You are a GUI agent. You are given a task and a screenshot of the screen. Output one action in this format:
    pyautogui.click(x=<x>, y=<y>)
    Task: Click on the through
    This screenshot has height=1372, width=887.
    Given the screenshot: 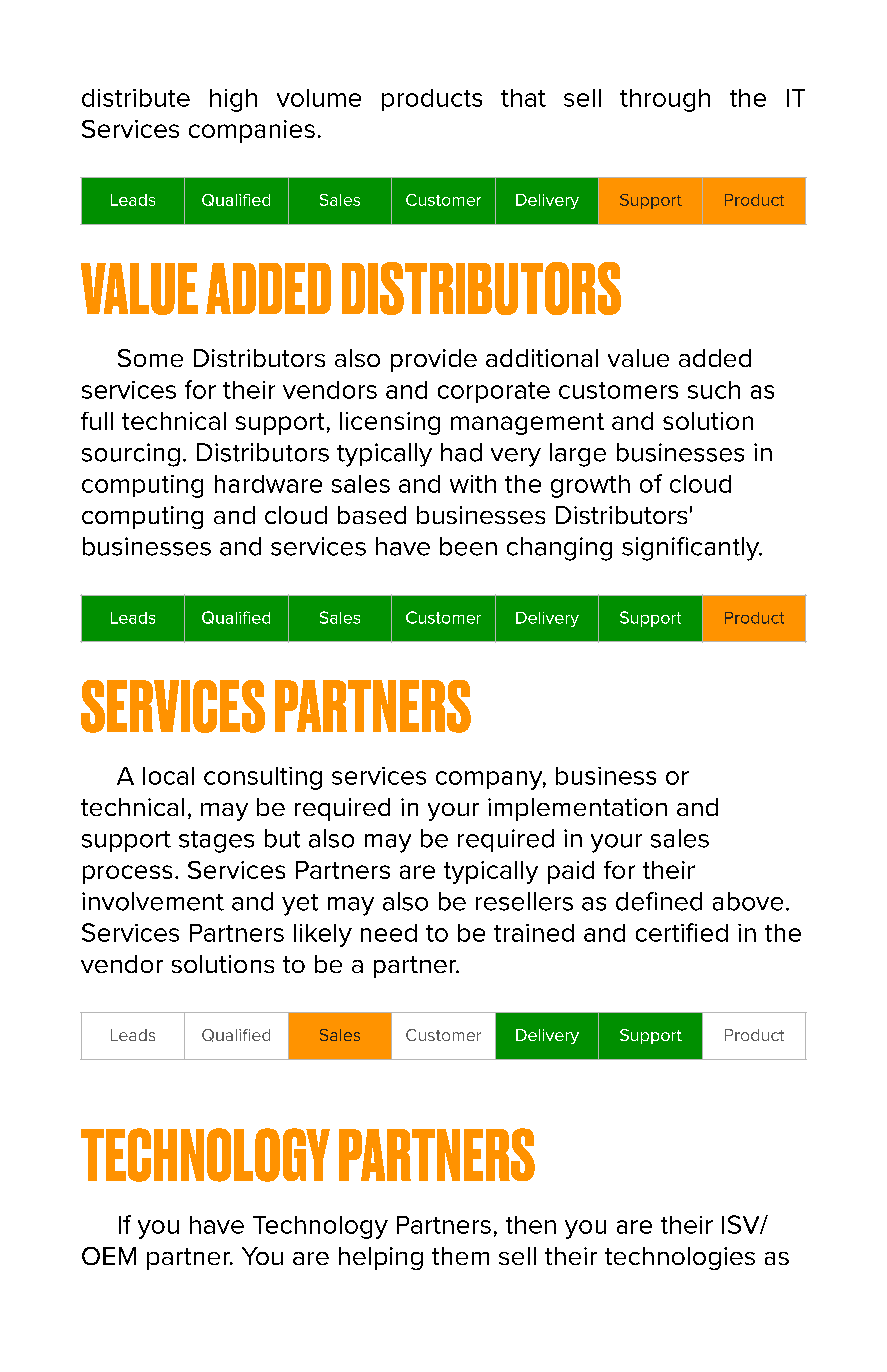 What is the action you would take?
    pyautogui.click(x=665, y=100)
